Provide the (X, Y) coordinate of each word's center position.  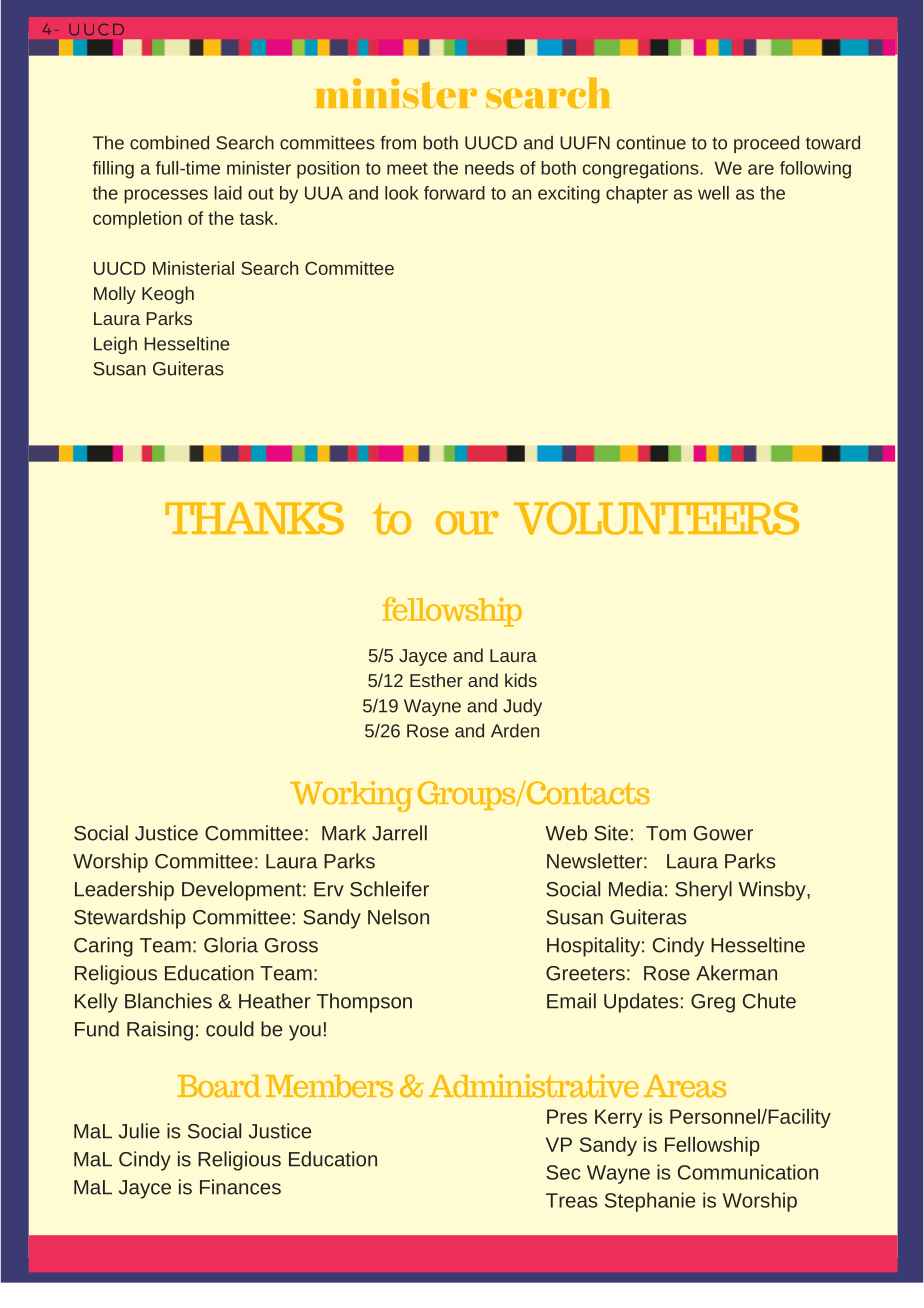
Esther (436, 680)
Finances (240, 1187)
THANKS (254, 518)
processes (166, 196)
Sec (563, 1172)
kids (521, 680)
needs (489, 168)
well (713, 193)
